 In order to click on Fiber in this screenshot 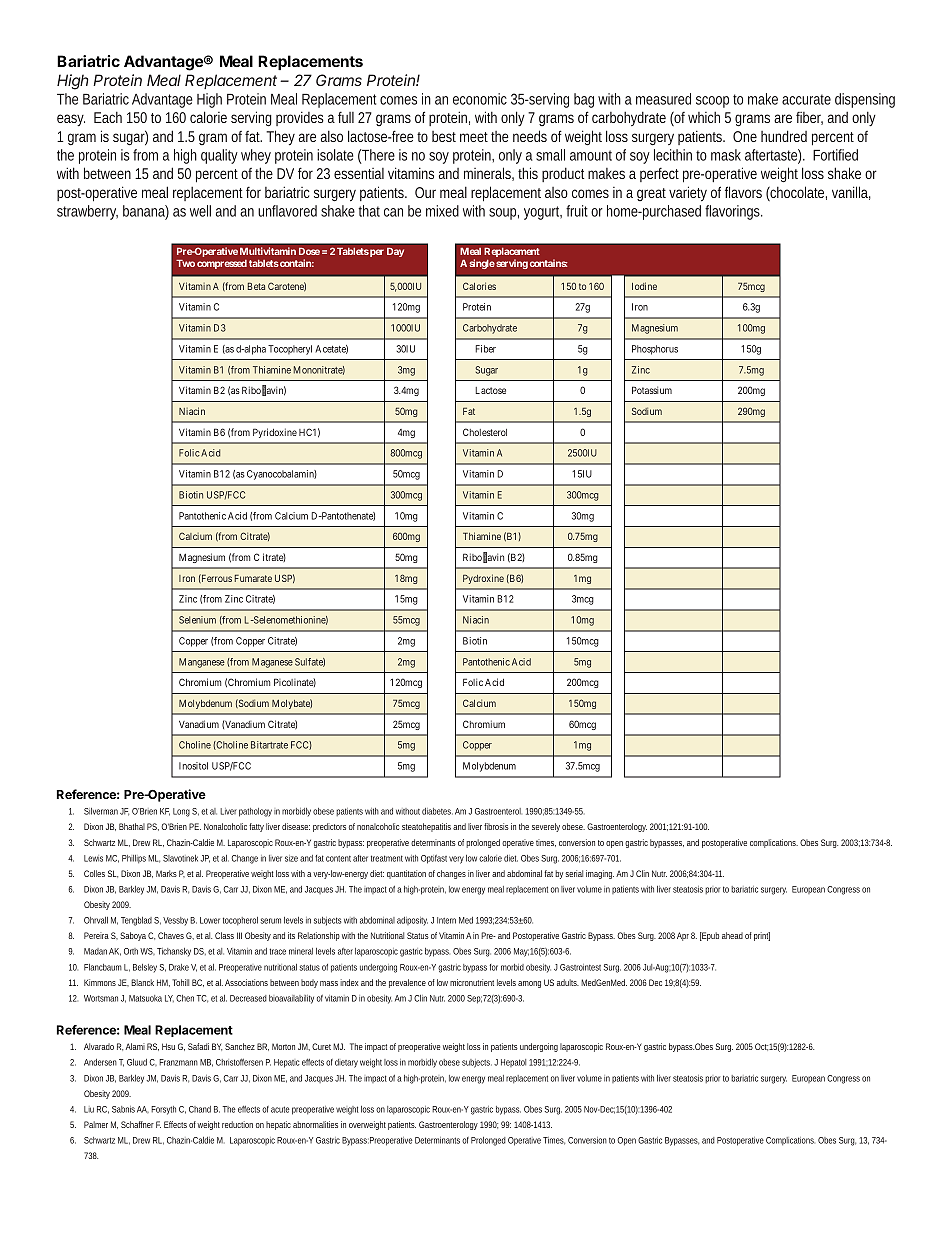, I will do `click(485, 349)`.
